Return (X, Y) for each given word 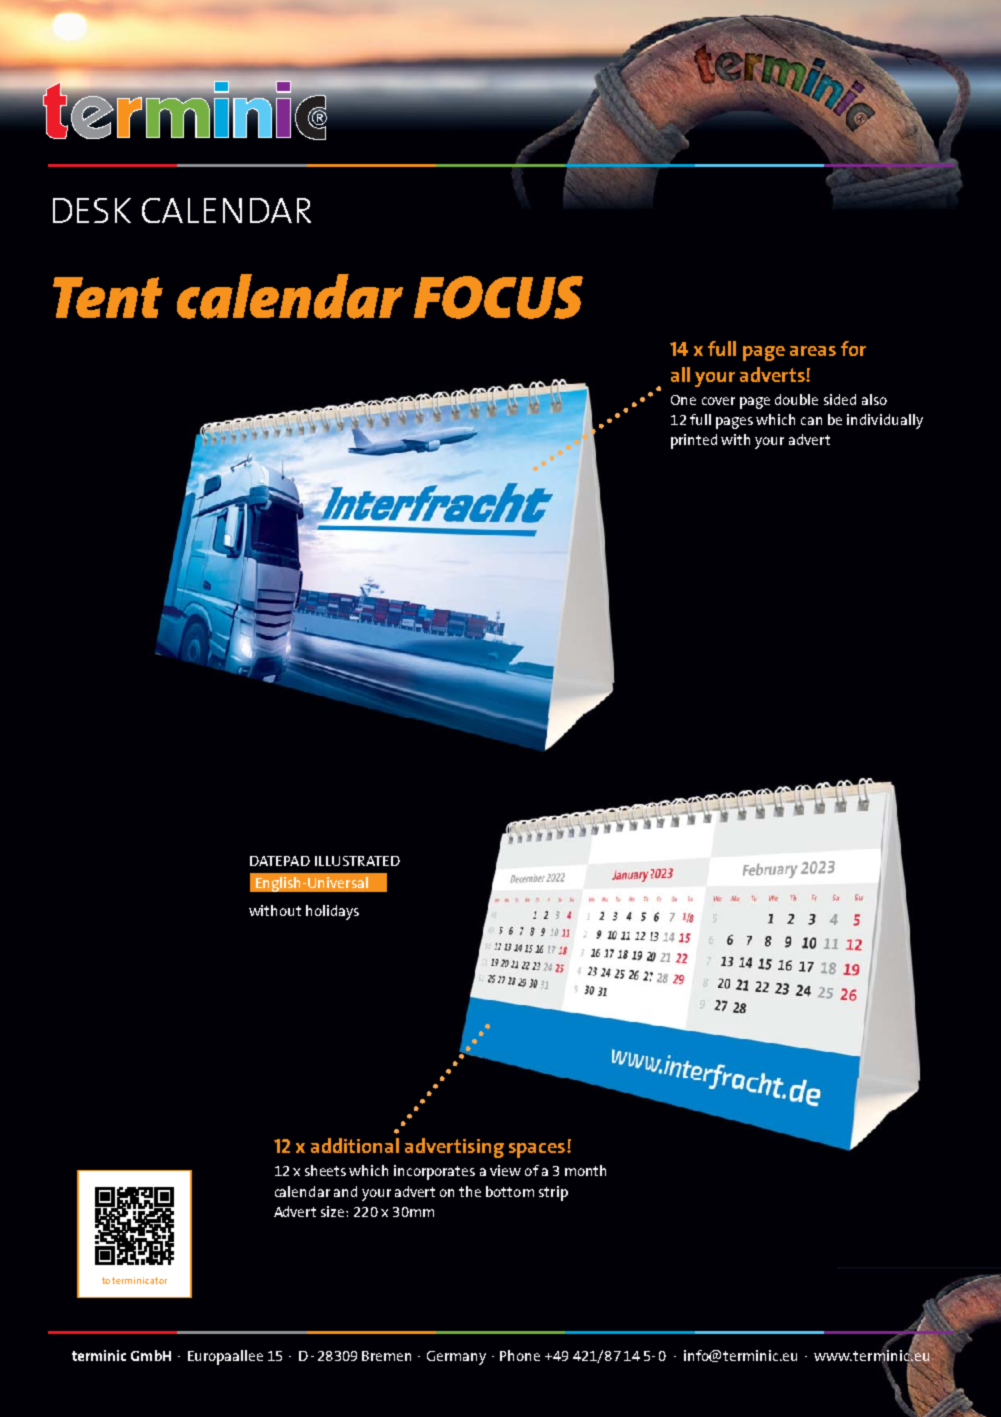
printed (694, 441)
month (585, 1170)
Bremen (386, 1356)
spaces (537, 1150)
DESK (92, 210)
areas (813, 351)
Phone (520, 1355)
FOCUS (498, 297)
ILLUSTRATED (357, 861)
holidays (332, 912)
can (811, 421)
